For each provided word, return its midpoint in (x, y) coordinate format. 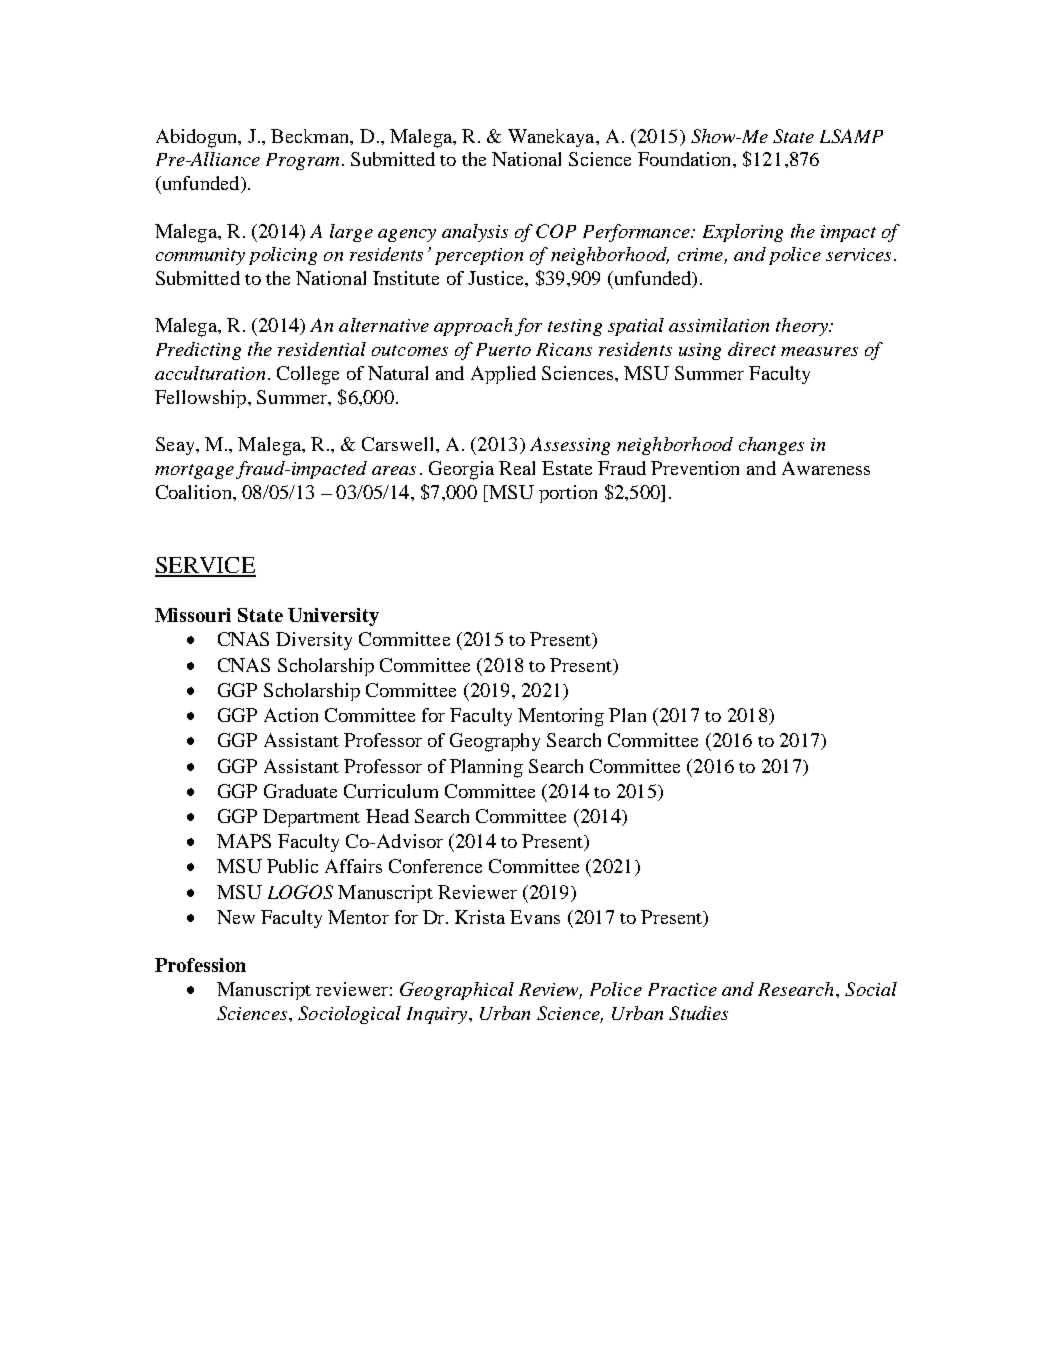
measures (819, 351)
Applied (503, 375)
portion (568, 494)
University (333, 617)
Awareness (826, 468)
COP (556, 231)
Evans (535, 917)
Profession (200, 965)
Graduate (300, 791)
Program (302, 161)
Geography (495, 742)
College (308, 375)
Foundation (686, 159)
